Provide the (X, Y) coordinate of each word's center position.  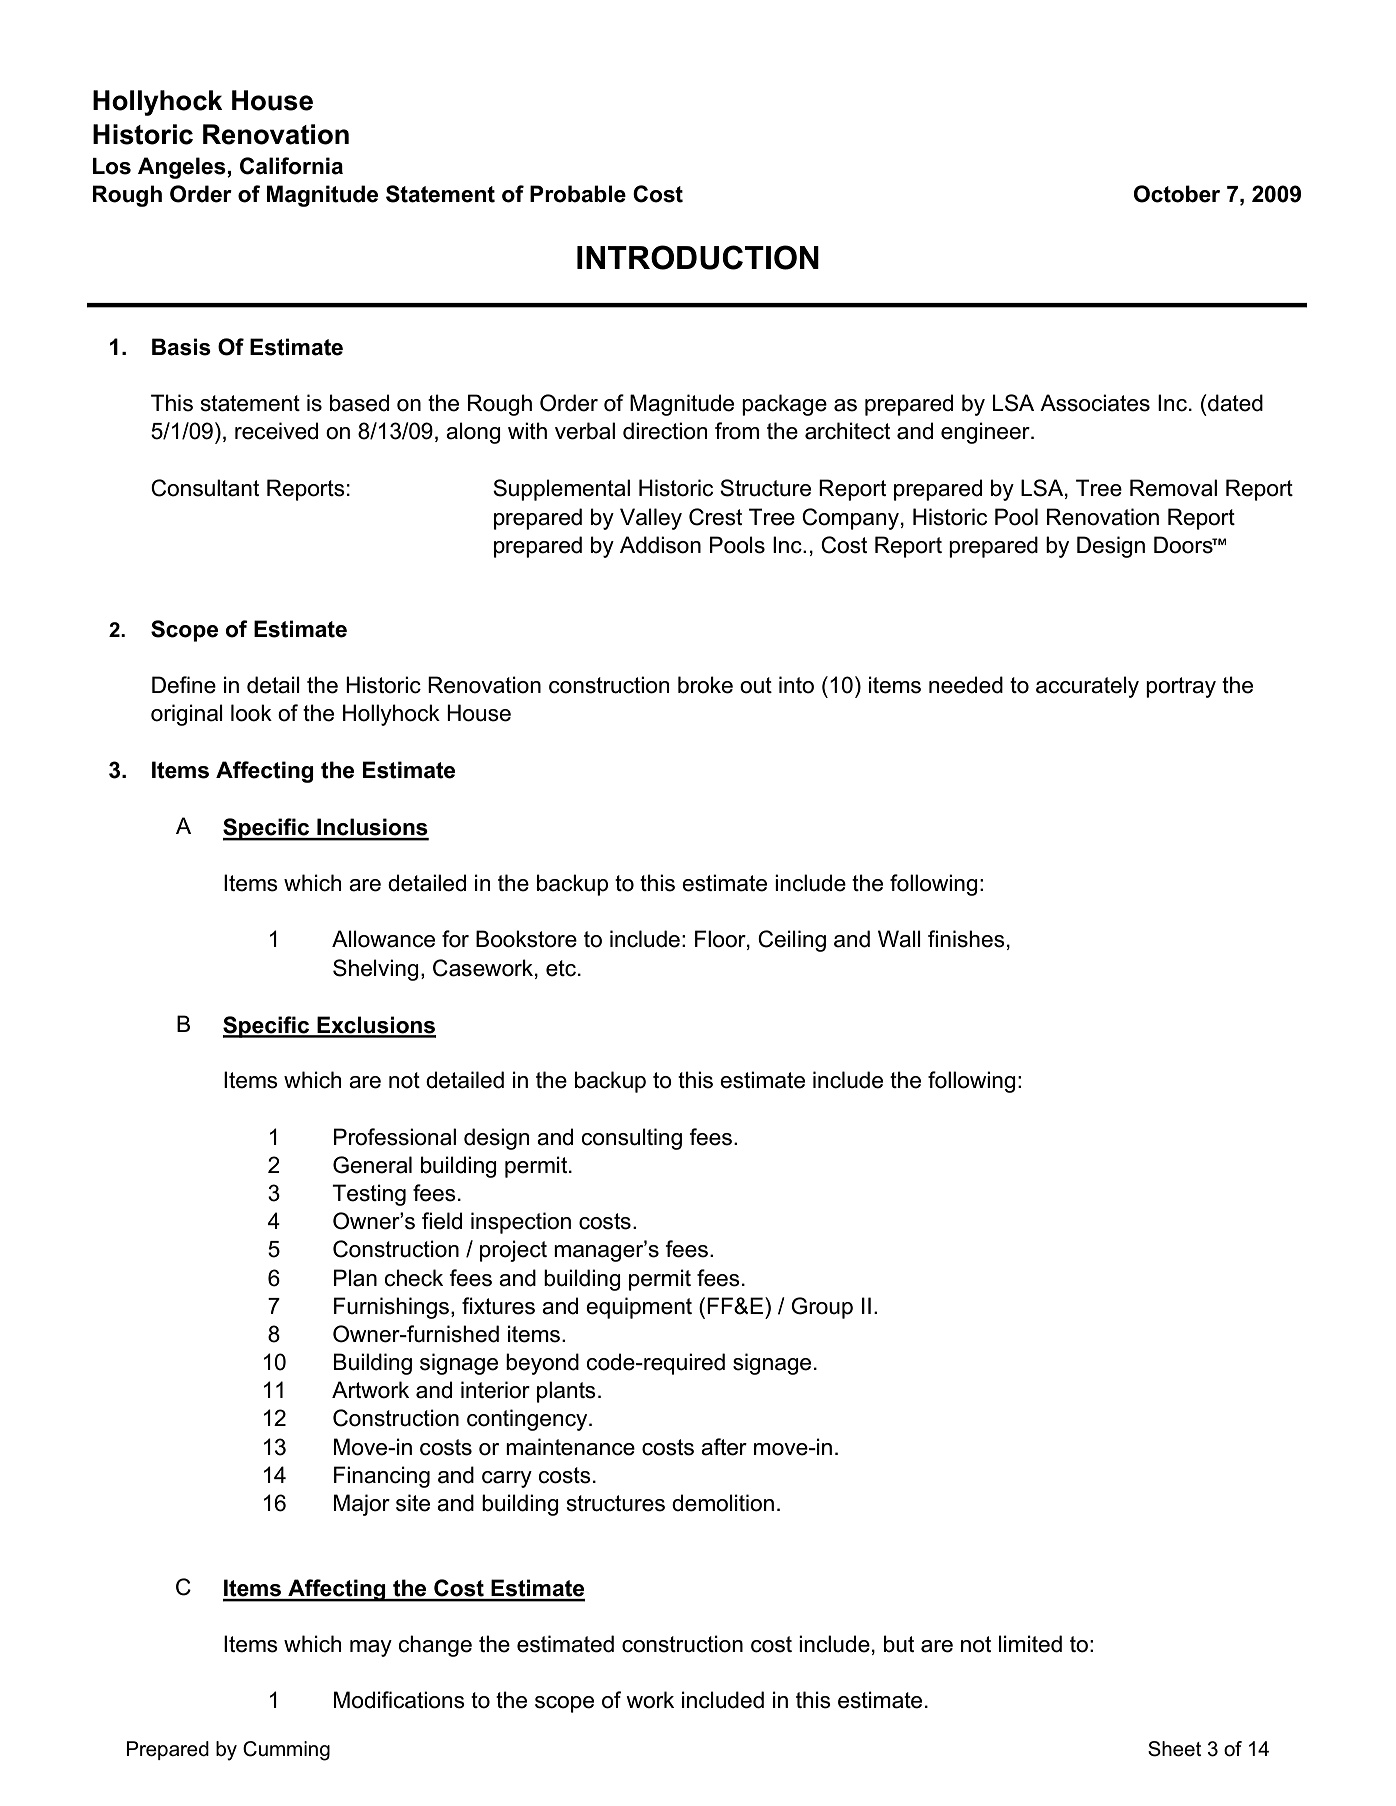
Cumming (286, 1751)
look (251, 713)
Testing (369, 1195)
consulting (631, 1139)
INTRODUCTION (698, 257)
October (1177, 194)
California (291, 166)
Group (822, 1308)
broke (705, 685)
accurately (1087, 687)
